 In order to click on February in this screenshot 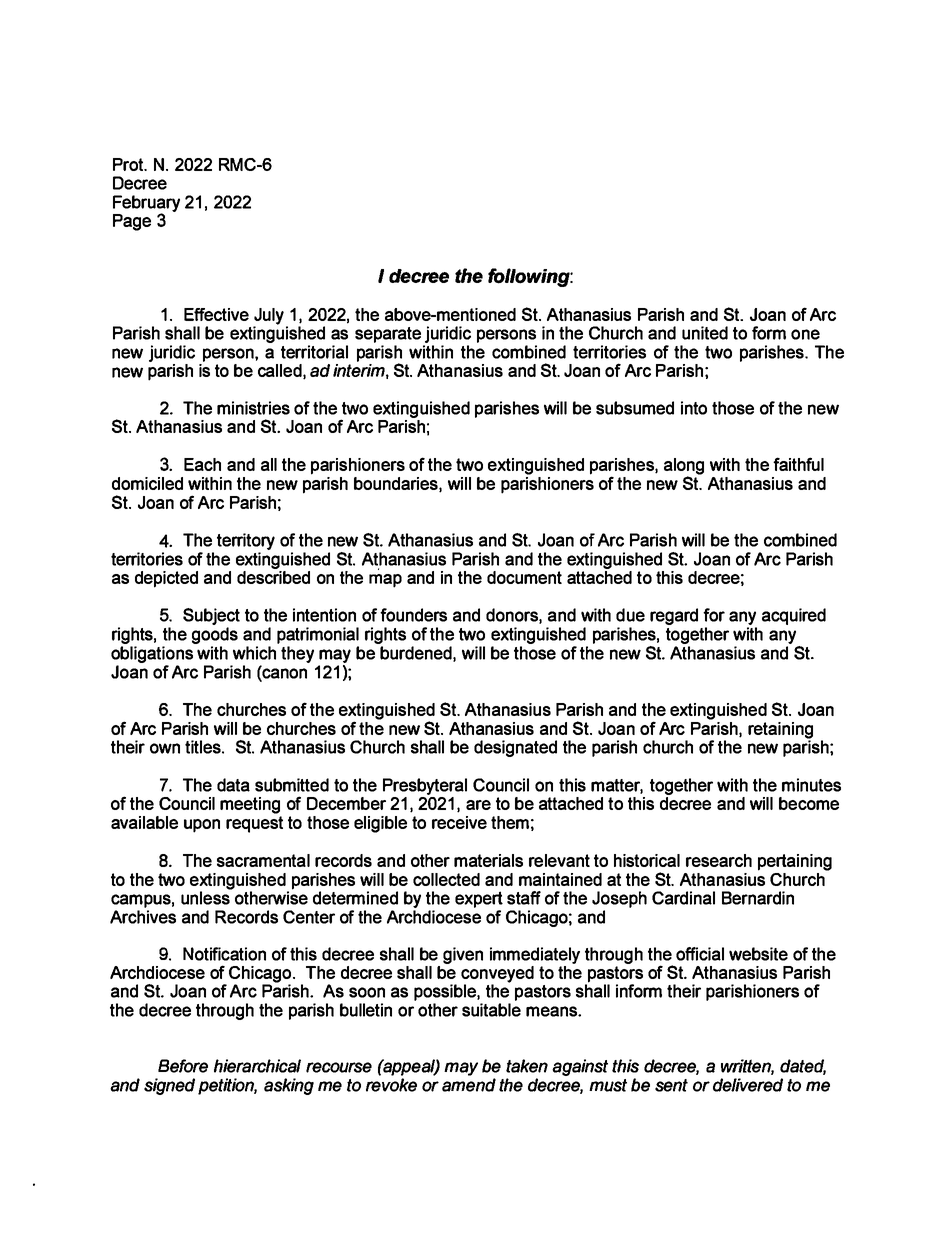, I will do `click(146, 204)`.
